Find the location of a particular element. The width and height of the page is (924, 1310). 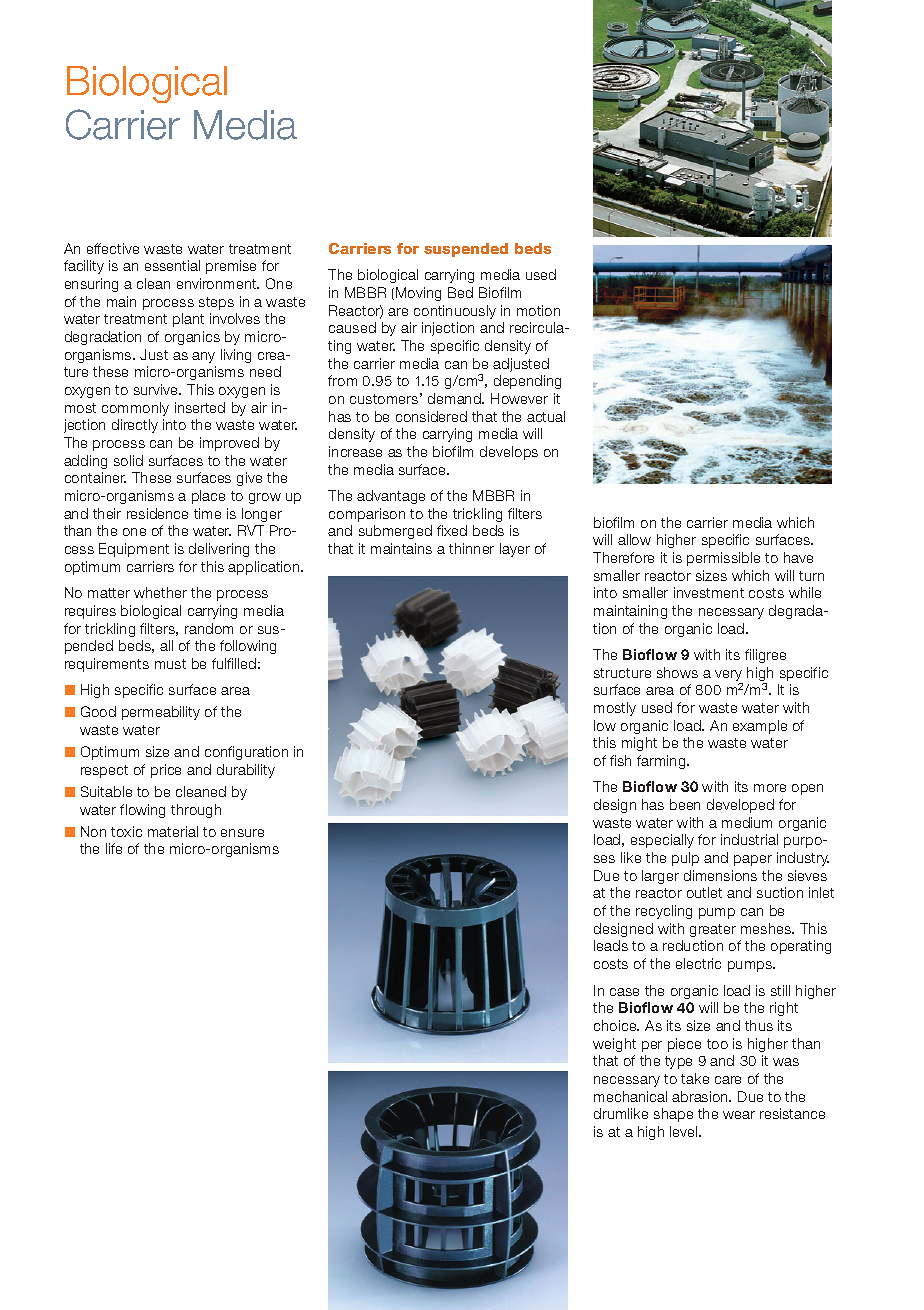

leads is located at coordinates (611, 945).
